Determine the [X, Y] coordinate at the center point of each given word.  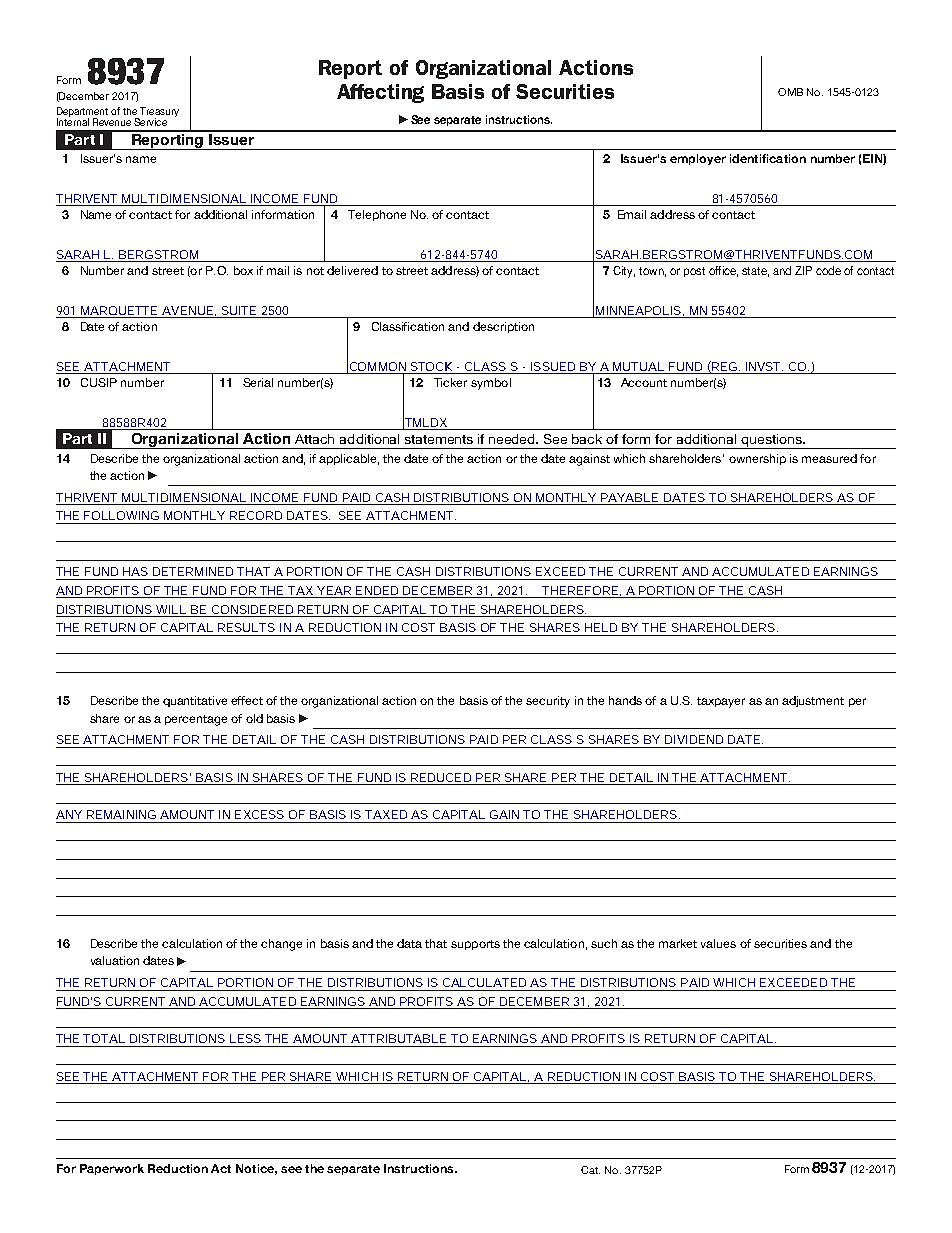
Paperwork [112, 1169]
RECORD [256, 515]
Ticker [450, 382]
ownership [757, 459]
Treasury [158, 113]
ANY [69, 814]
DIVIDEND [694, 739]
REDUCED [441, 777]
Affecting [380, 93]
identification [768, 158]
